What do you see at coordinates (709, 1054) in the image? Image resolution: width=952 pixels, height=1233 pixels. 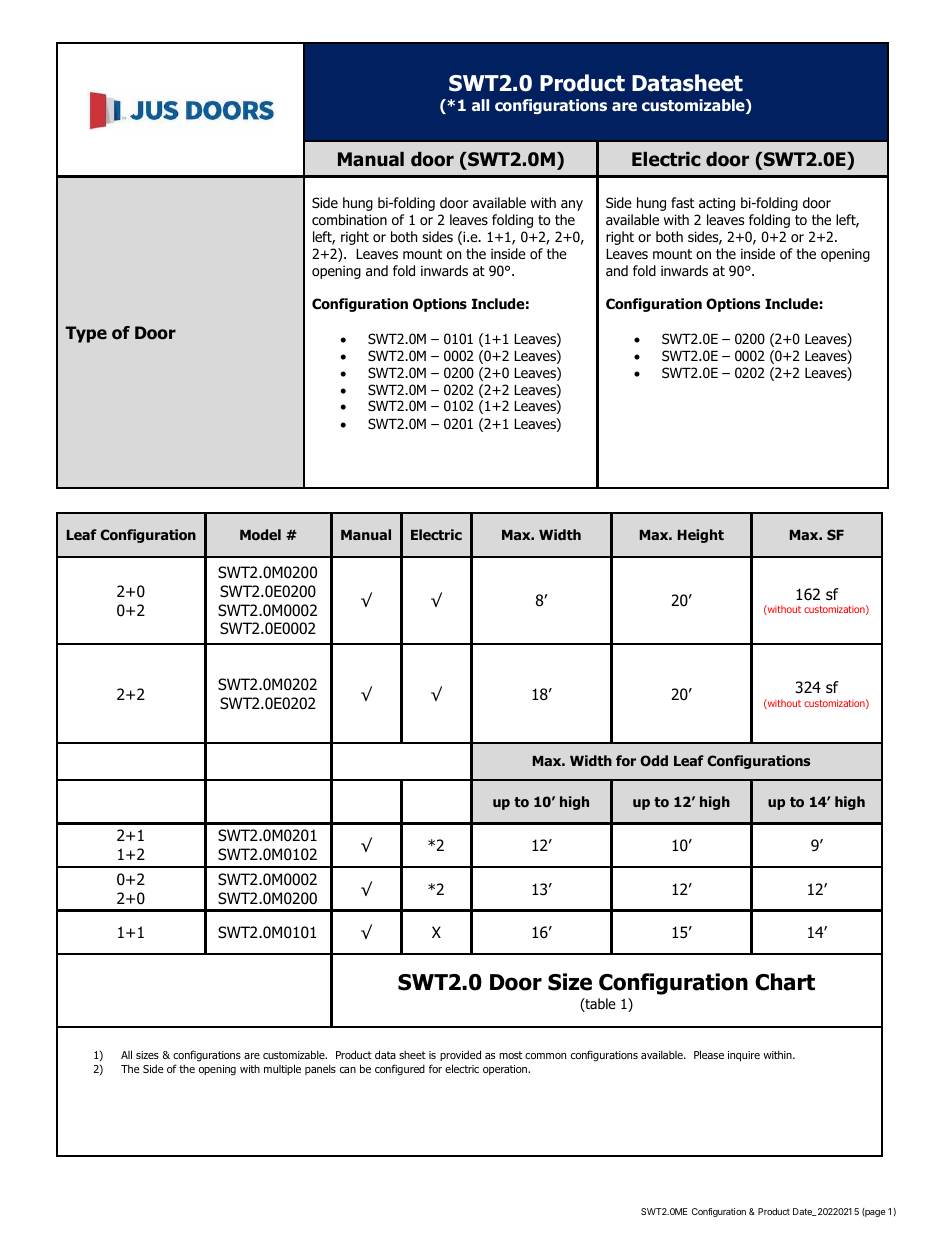 I see `Please` at bounding box center [709, 1054].
